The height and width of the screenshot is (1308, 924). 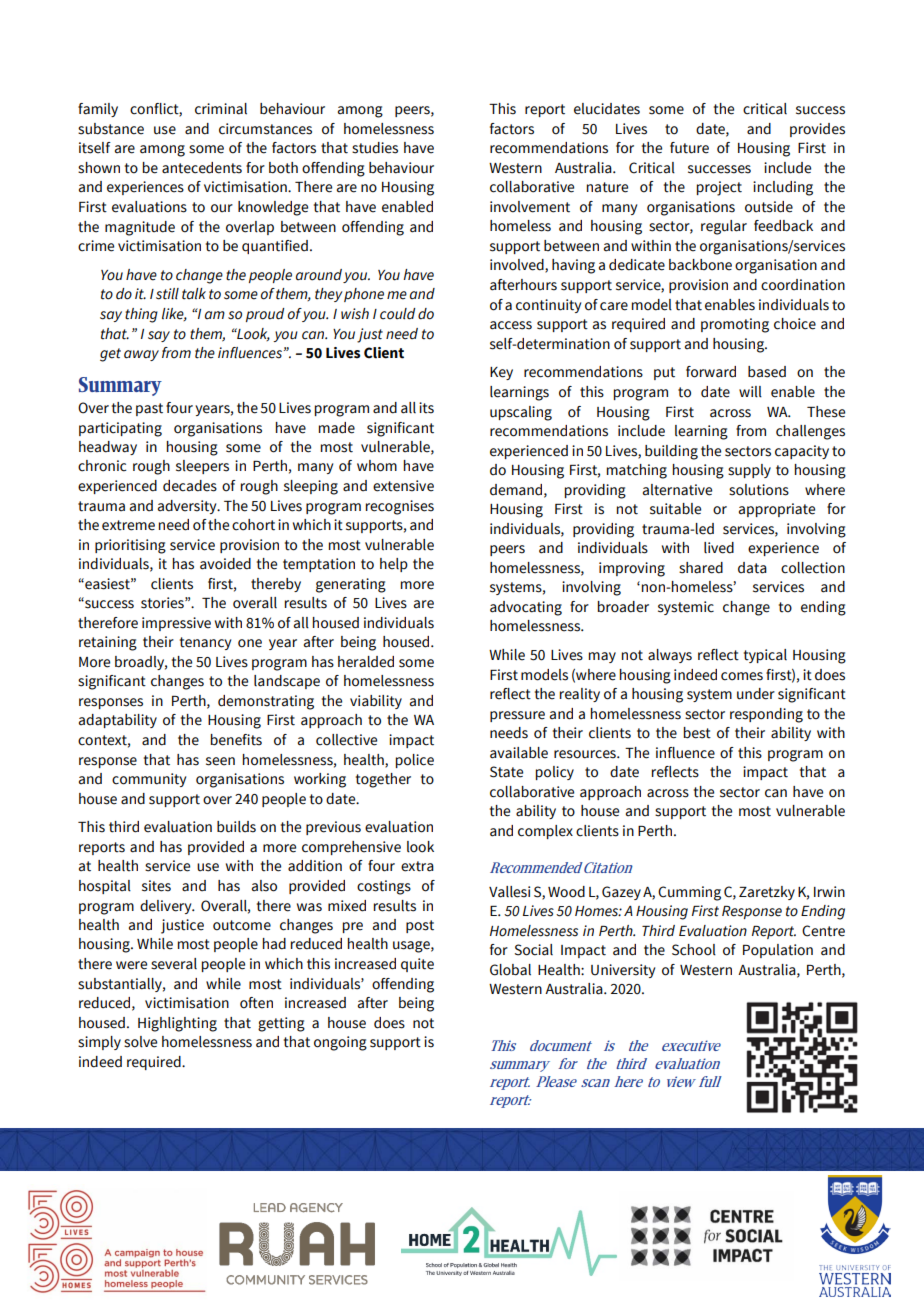 I want to click on avoided, so click(x=225, y=564).
